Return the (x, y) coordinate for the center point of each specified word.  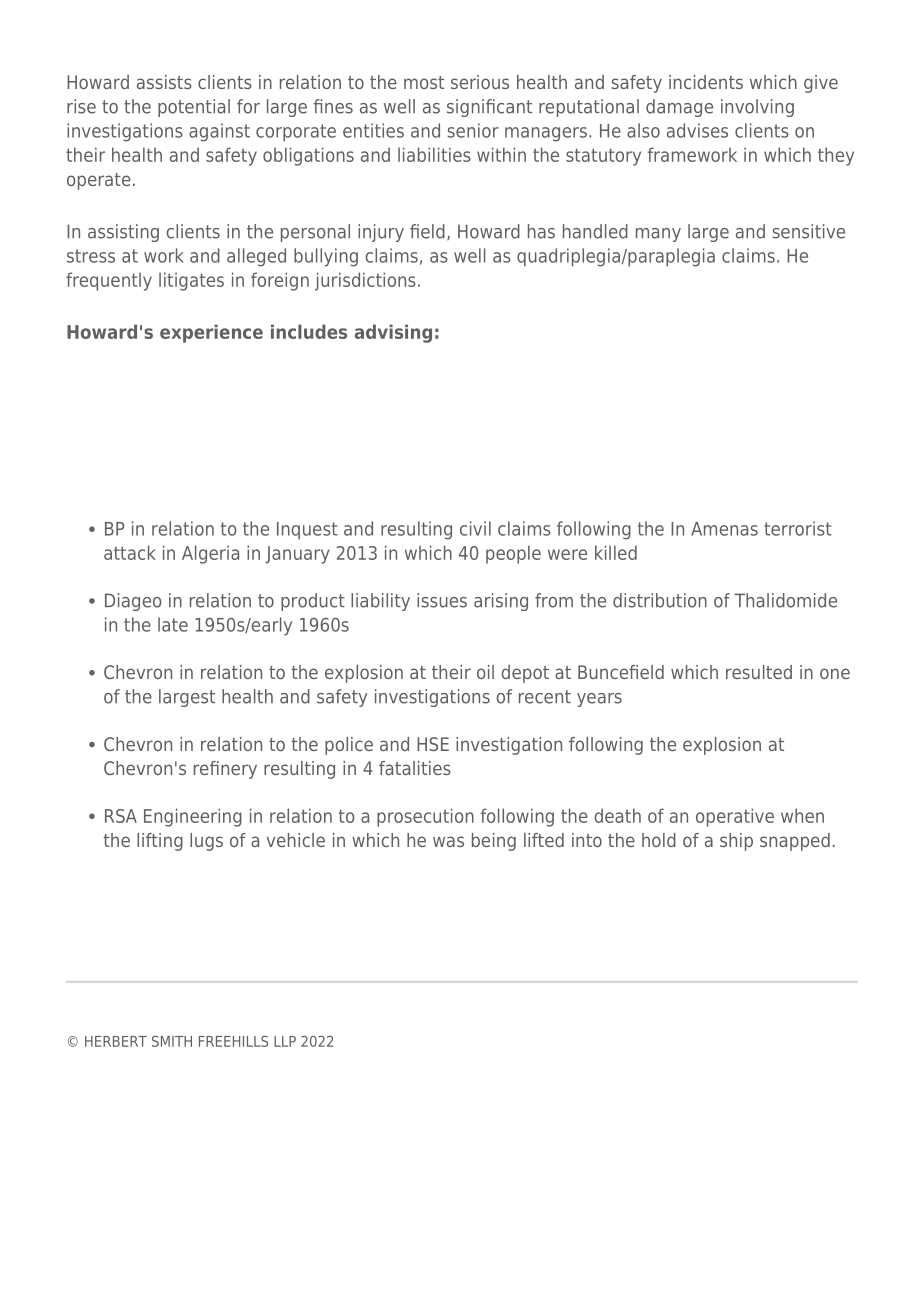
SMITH (172, 1041)
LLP (285, 1041)
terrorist (798, 528)
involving (757, 108)
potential (194, 108)
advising (393, 333)
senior (473, 130)
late (173, 624)
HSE (433, 744)
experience (211, 333)
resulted (759, 672)
